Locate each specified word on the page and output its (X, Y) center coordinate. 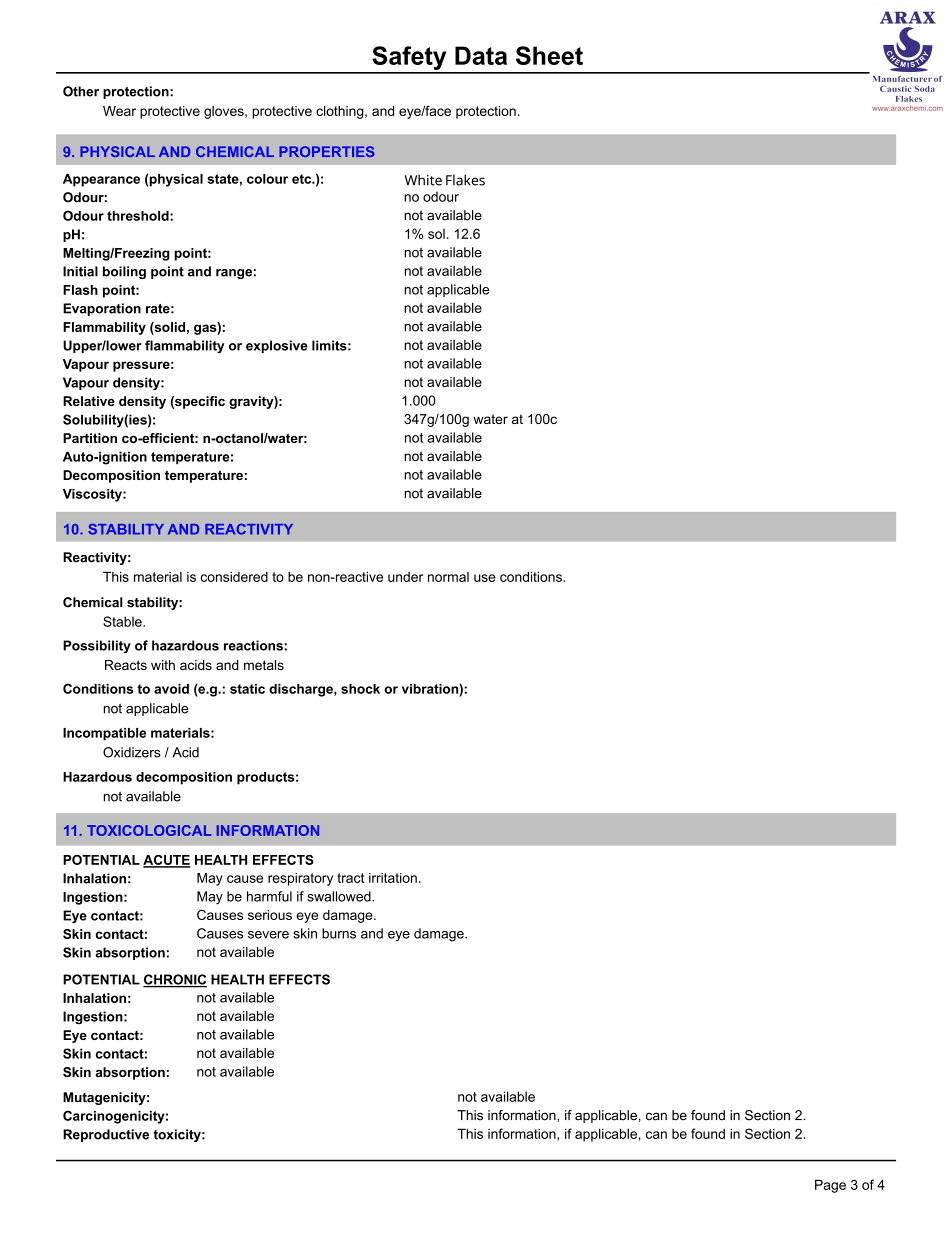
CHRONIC (175, 980)
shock (360, 689)
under (405, 577)
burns (339, 933)
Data (481, 55)
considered (234, 576)
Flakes (465, 180)
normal (448, 577)
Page (830, 1186)
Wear (119, 111)
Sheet (549, 55)
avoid (171, 689)
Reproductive (106, 1135)
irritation (393, 878)
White (423, 180)
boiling (124, 272)
